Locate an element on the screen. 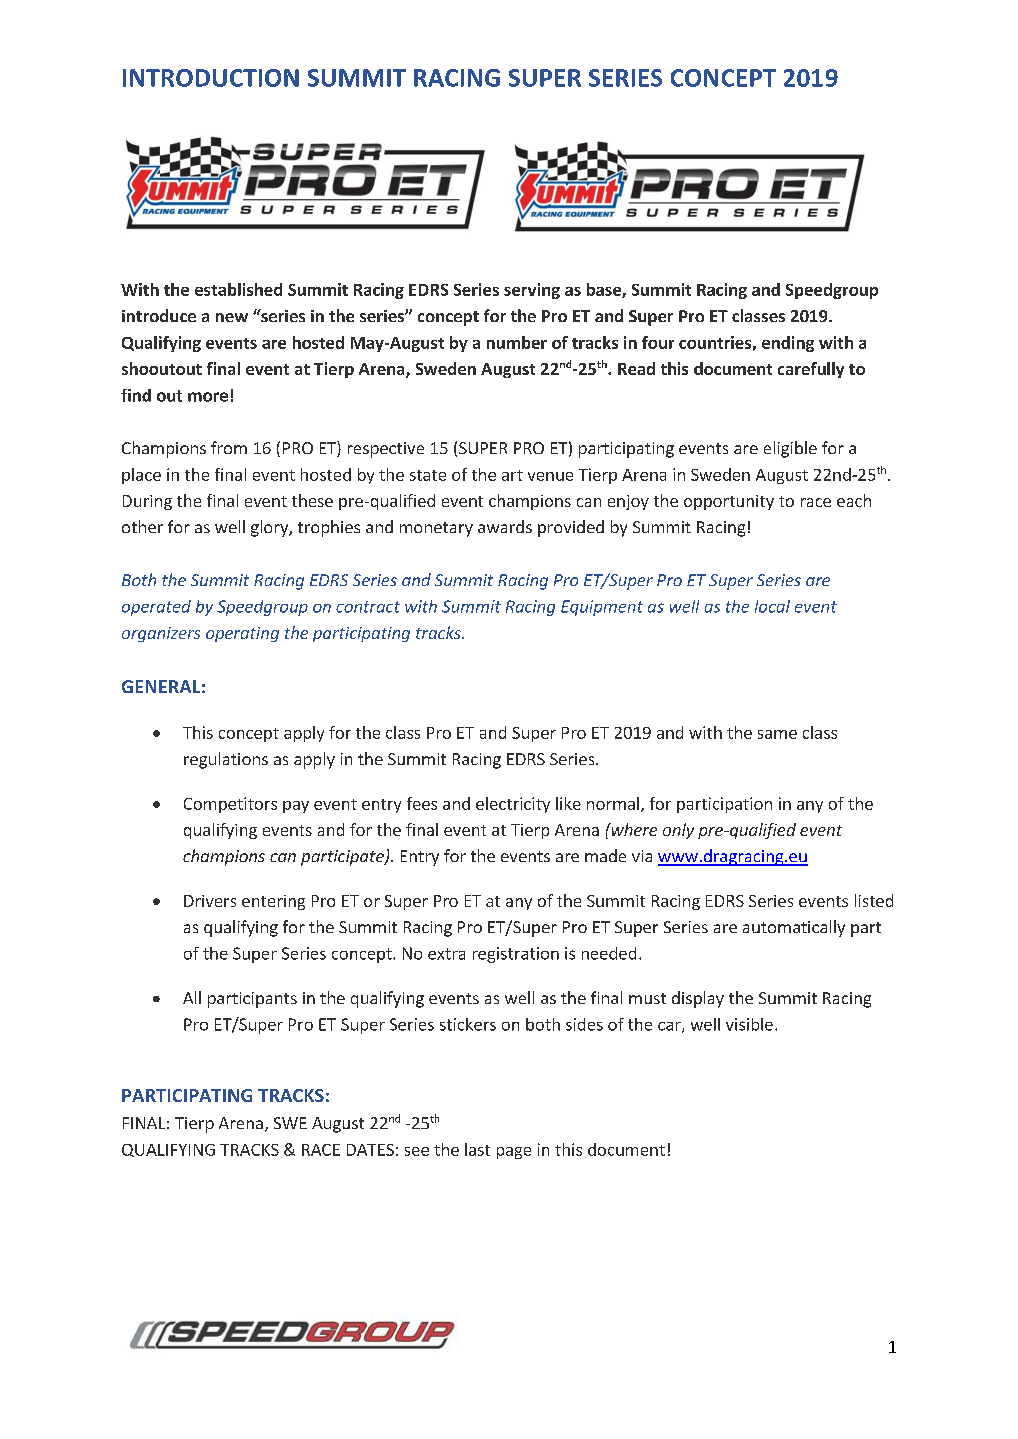 Image resolution: width=1018 pixels, height=1439 pixels. Competitors is located at coordinates (230, 805).
